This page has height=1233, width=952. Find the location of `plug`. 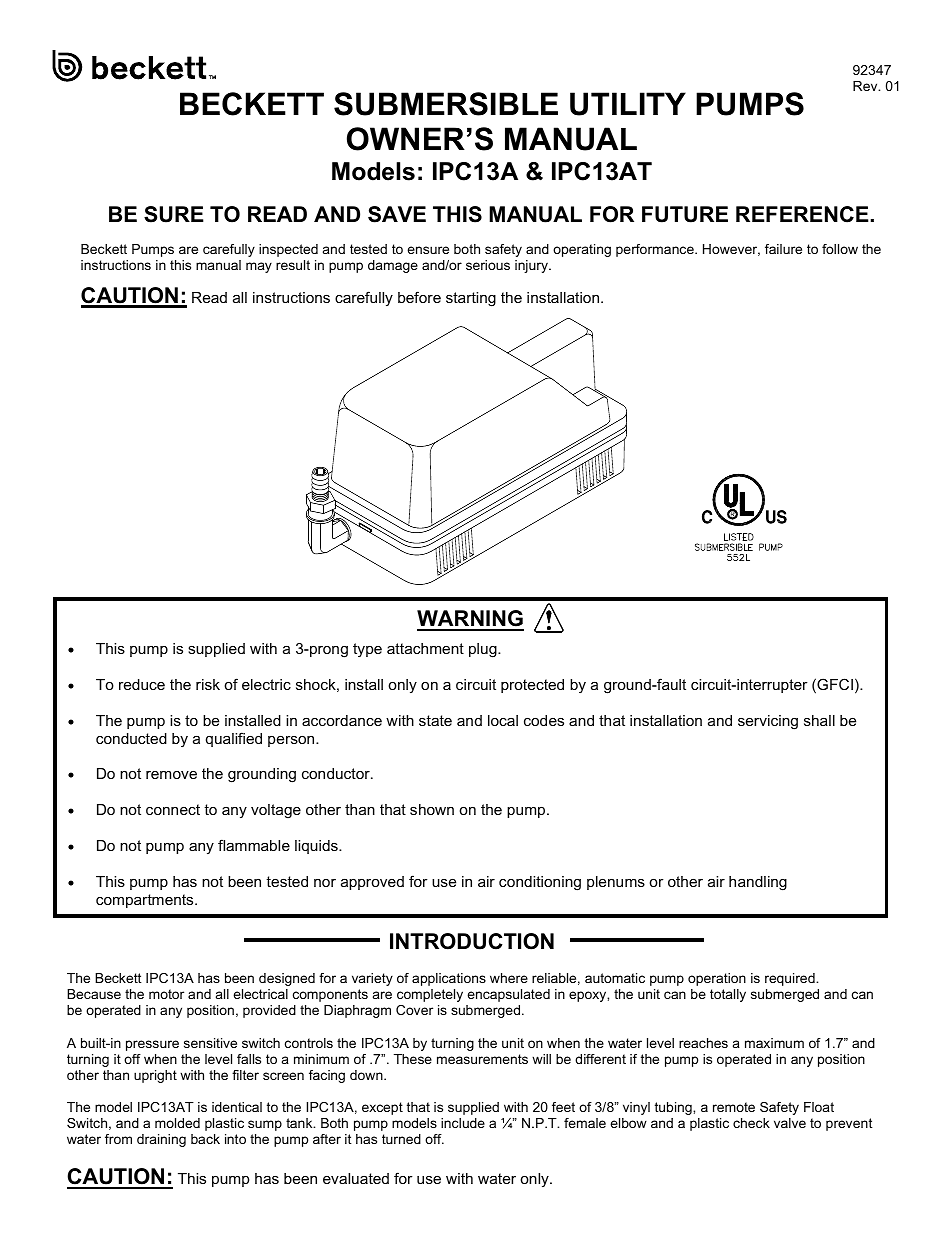

plug is located at coordinates (484, 650).
